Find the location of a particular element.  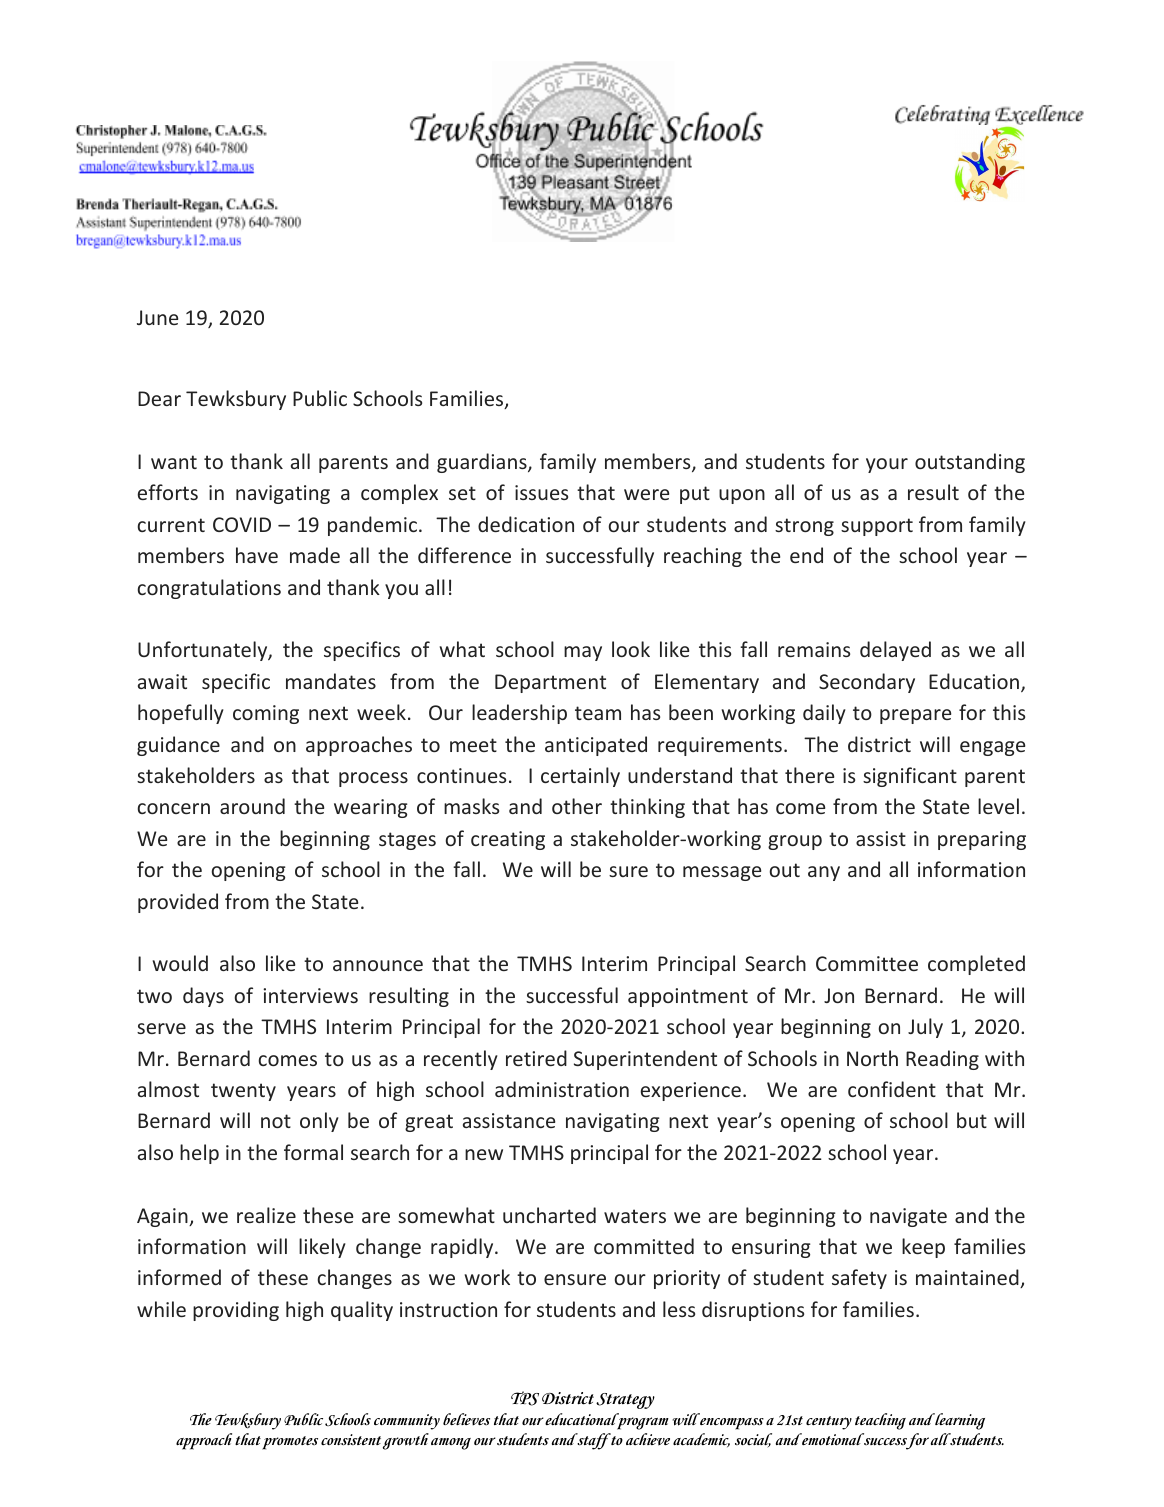

guardians is located at coordinates (483, 463).
